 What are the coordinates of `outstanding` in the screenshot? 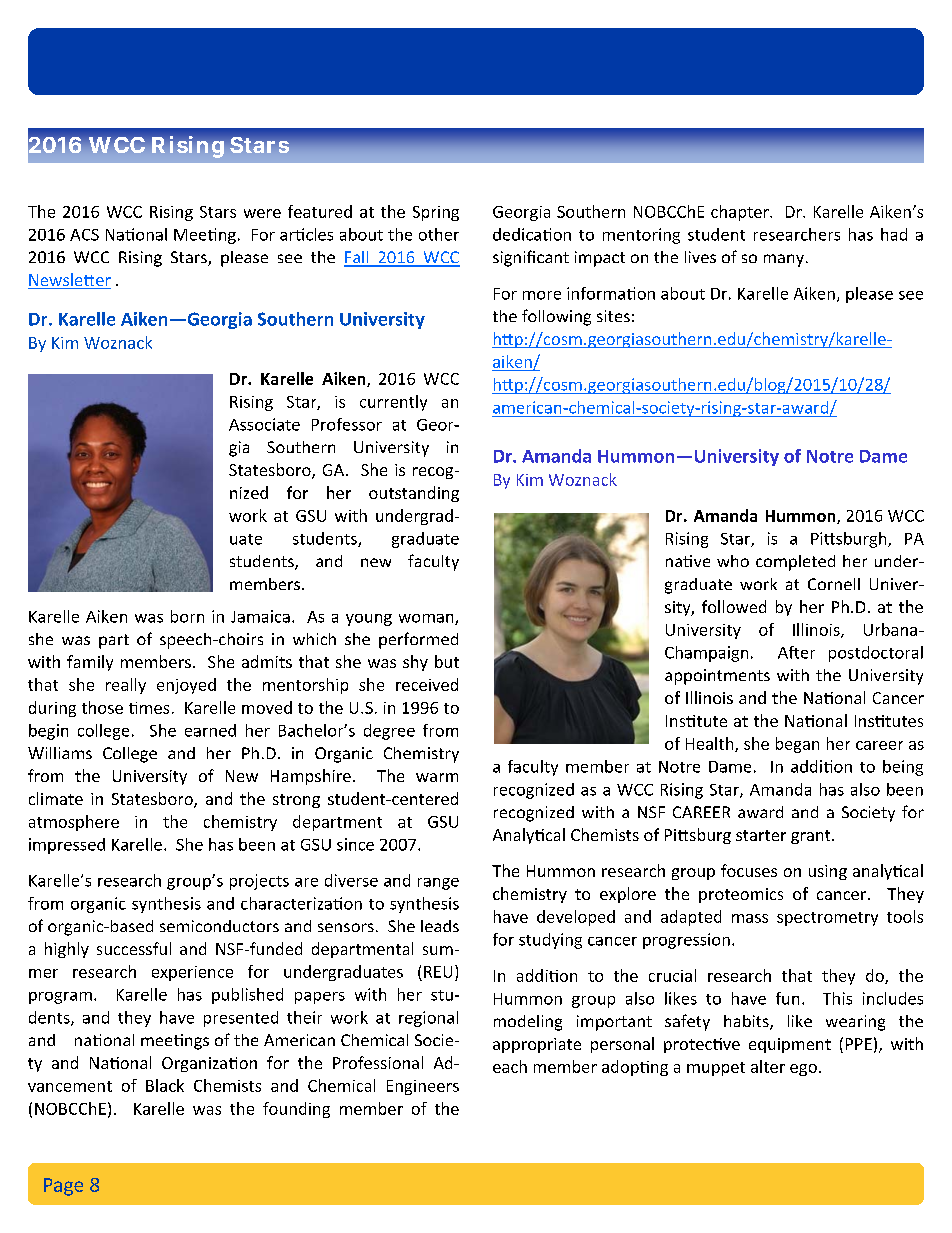 It's located at (414, 494).
